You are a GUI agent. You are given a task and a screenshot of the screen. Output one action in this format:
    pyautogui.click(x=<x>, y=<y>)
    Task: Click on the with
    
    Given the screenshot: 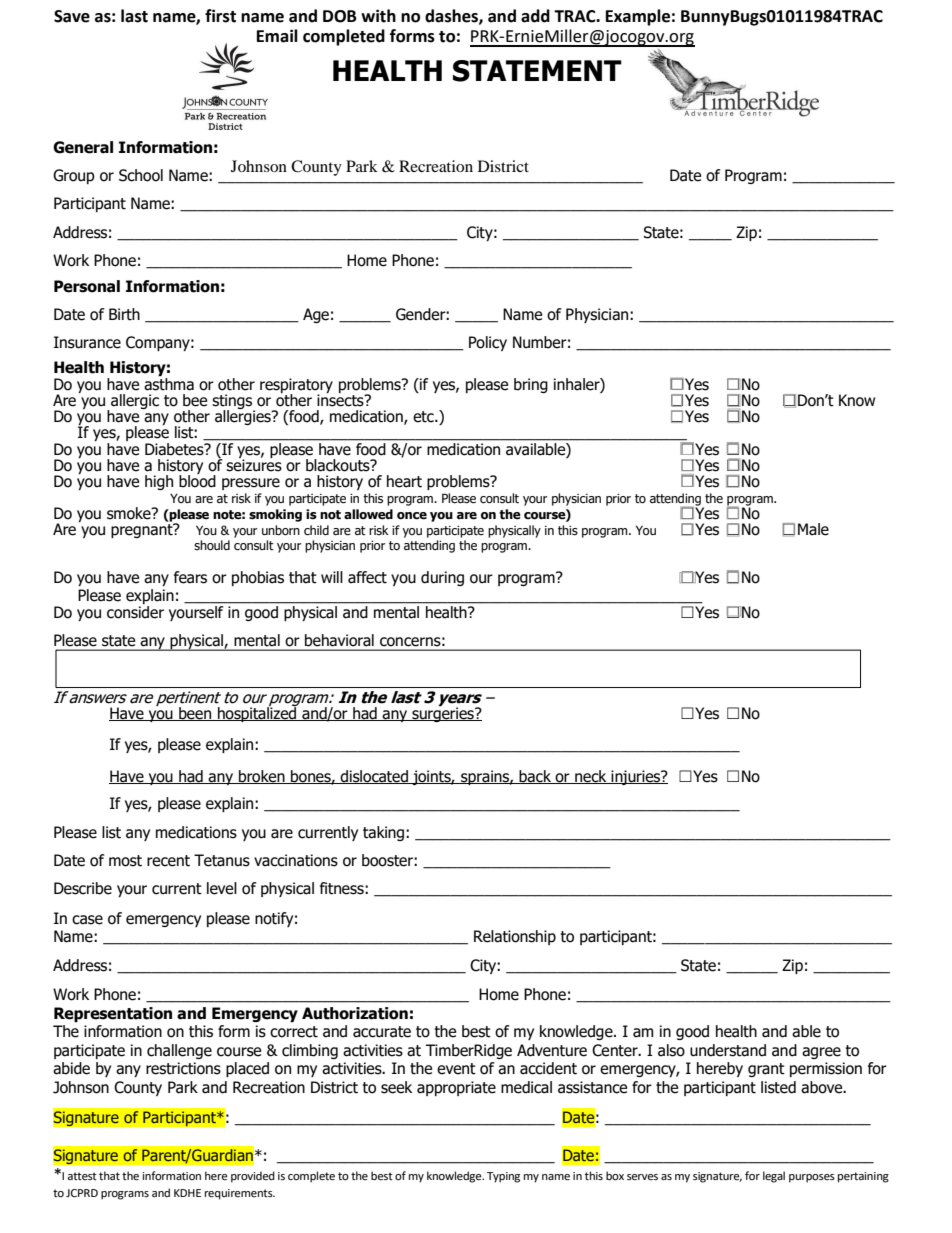 What is the action you would take?
    pyautogui.click(x=378, y=16)
